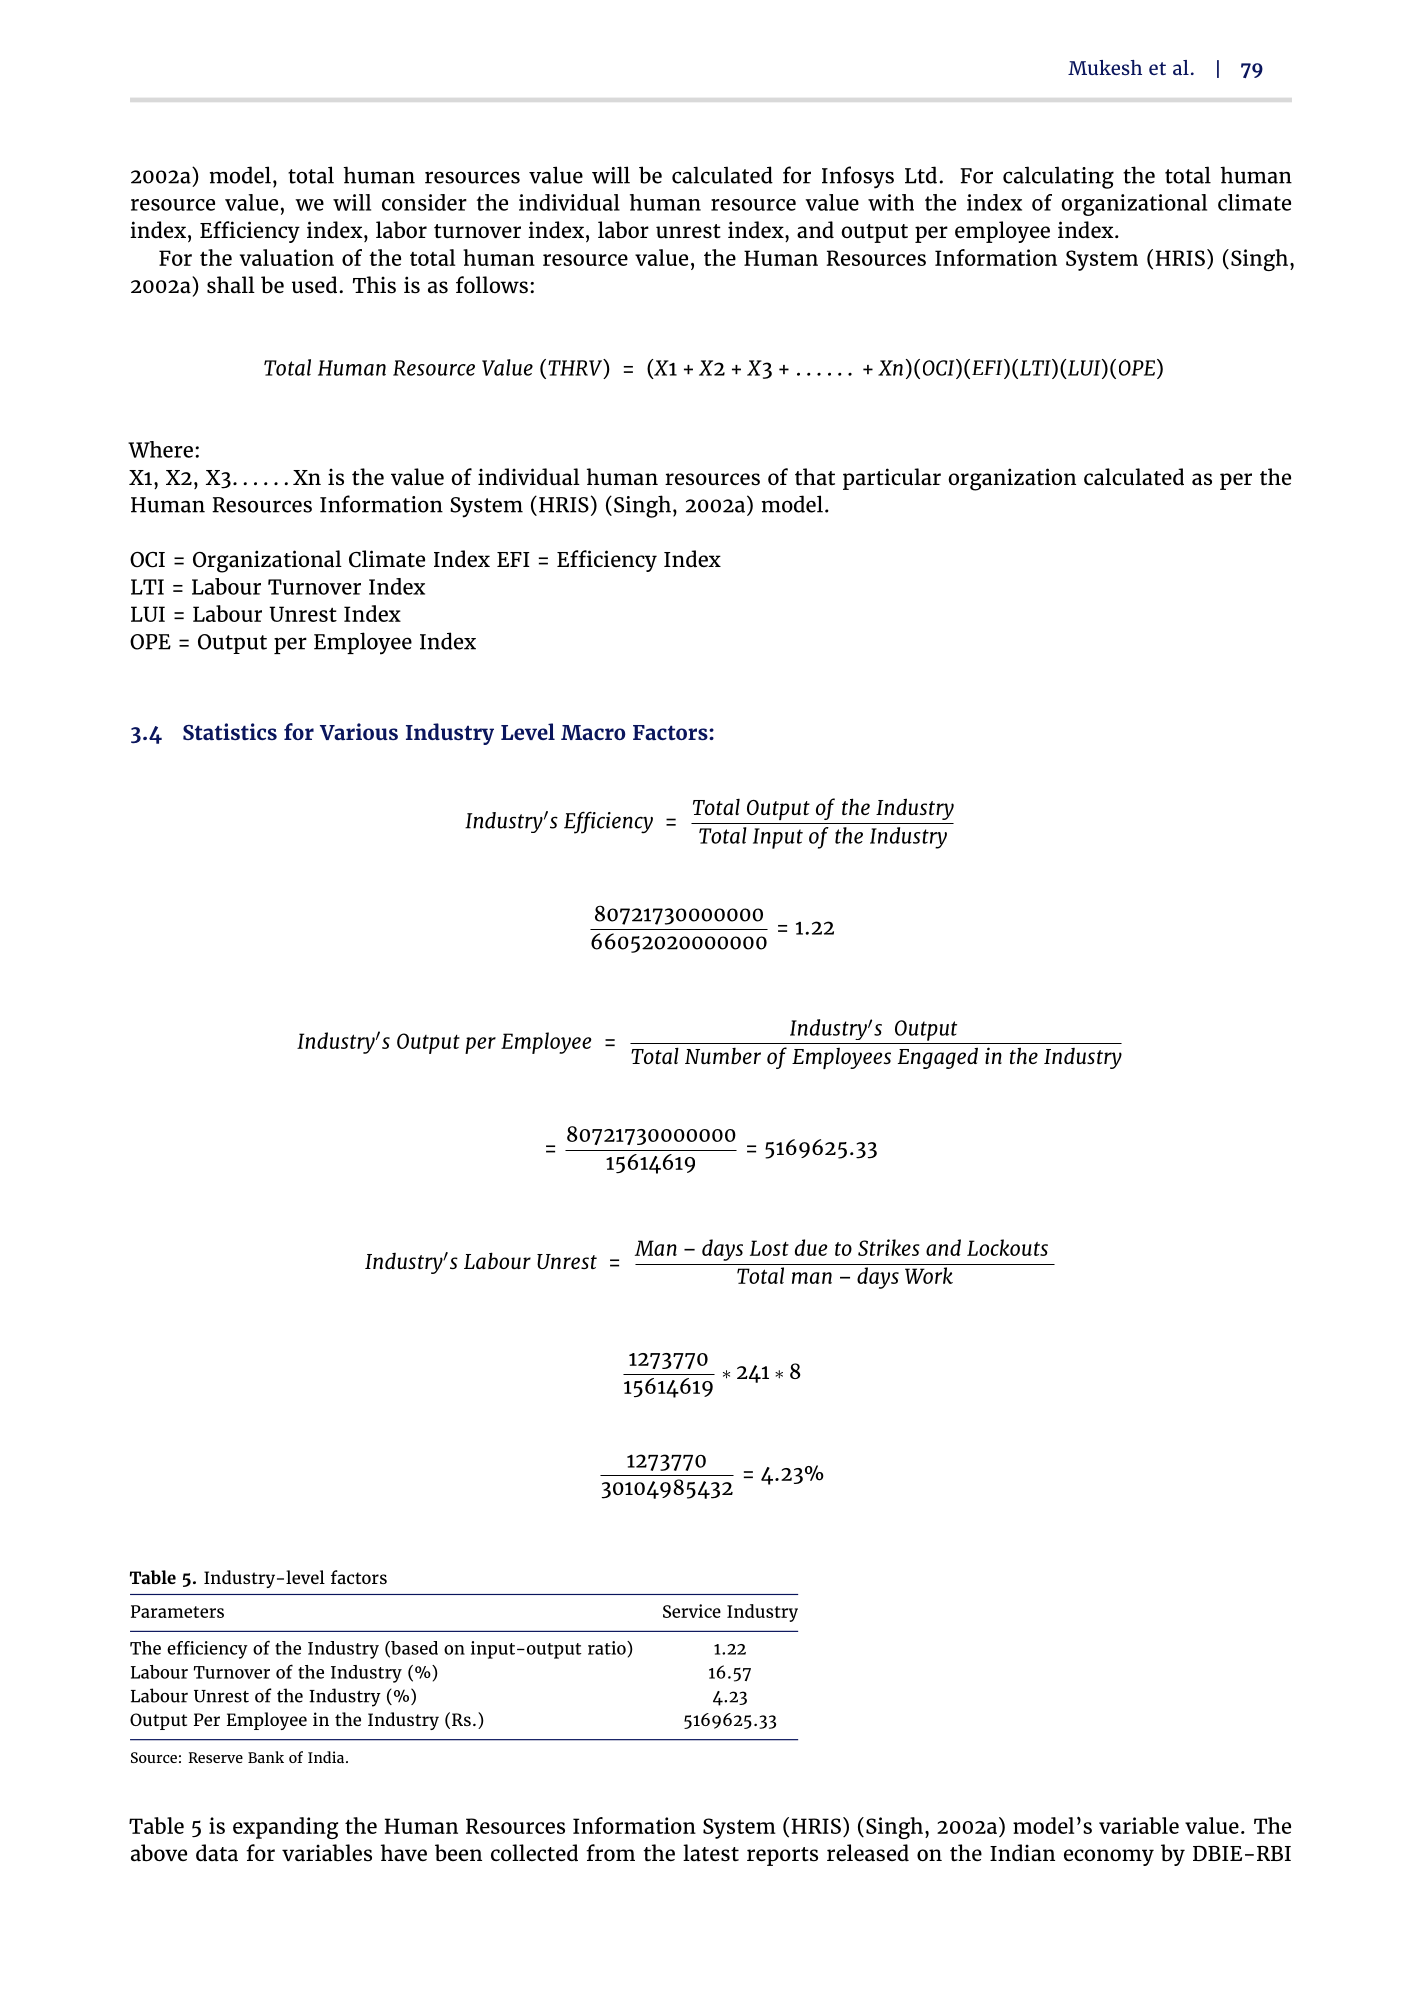  Describe the element at coordinates (610, 1853) in the document. I see `from` at that location.
